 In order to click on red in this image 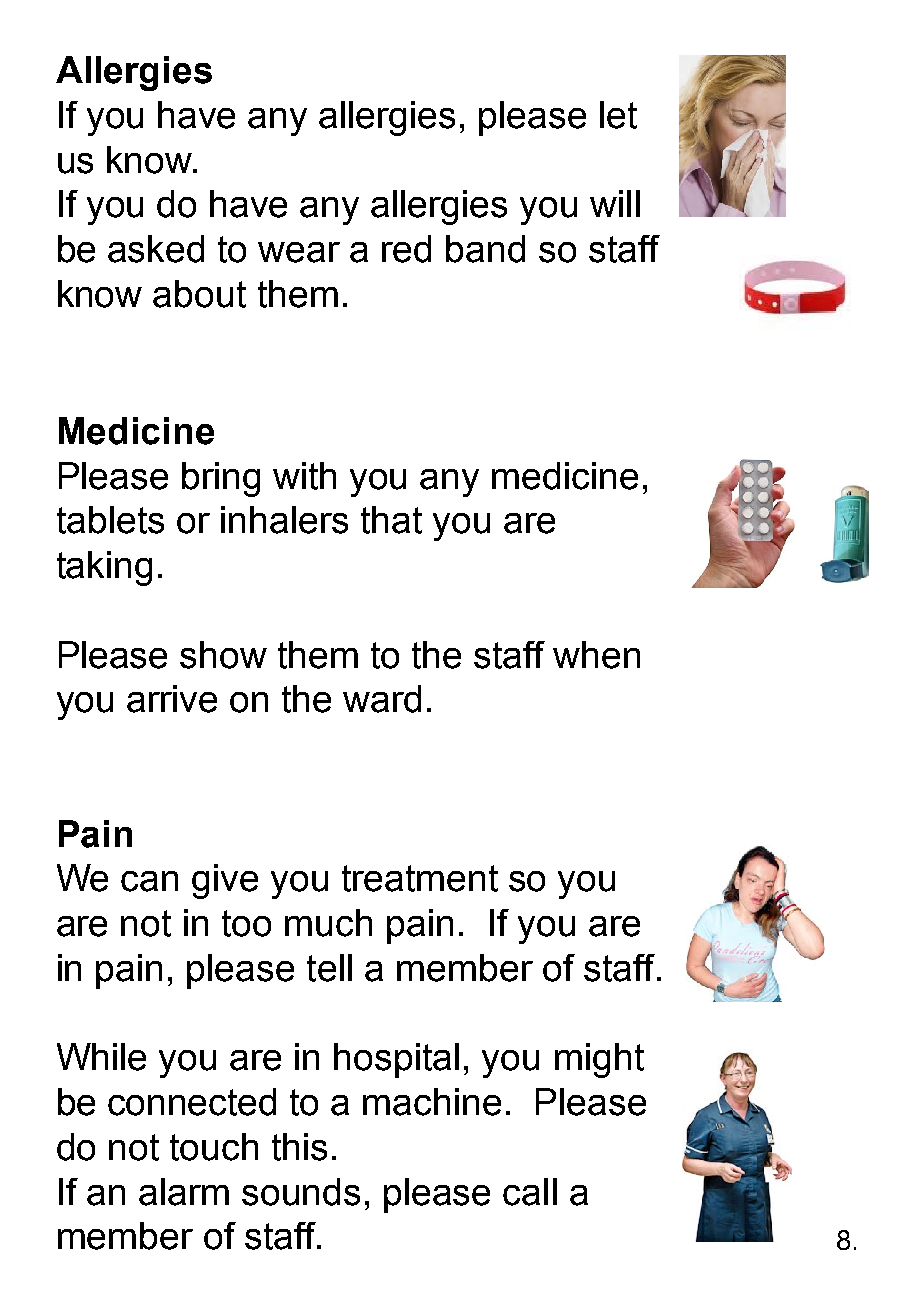, I will do `click(406, 249)`.
